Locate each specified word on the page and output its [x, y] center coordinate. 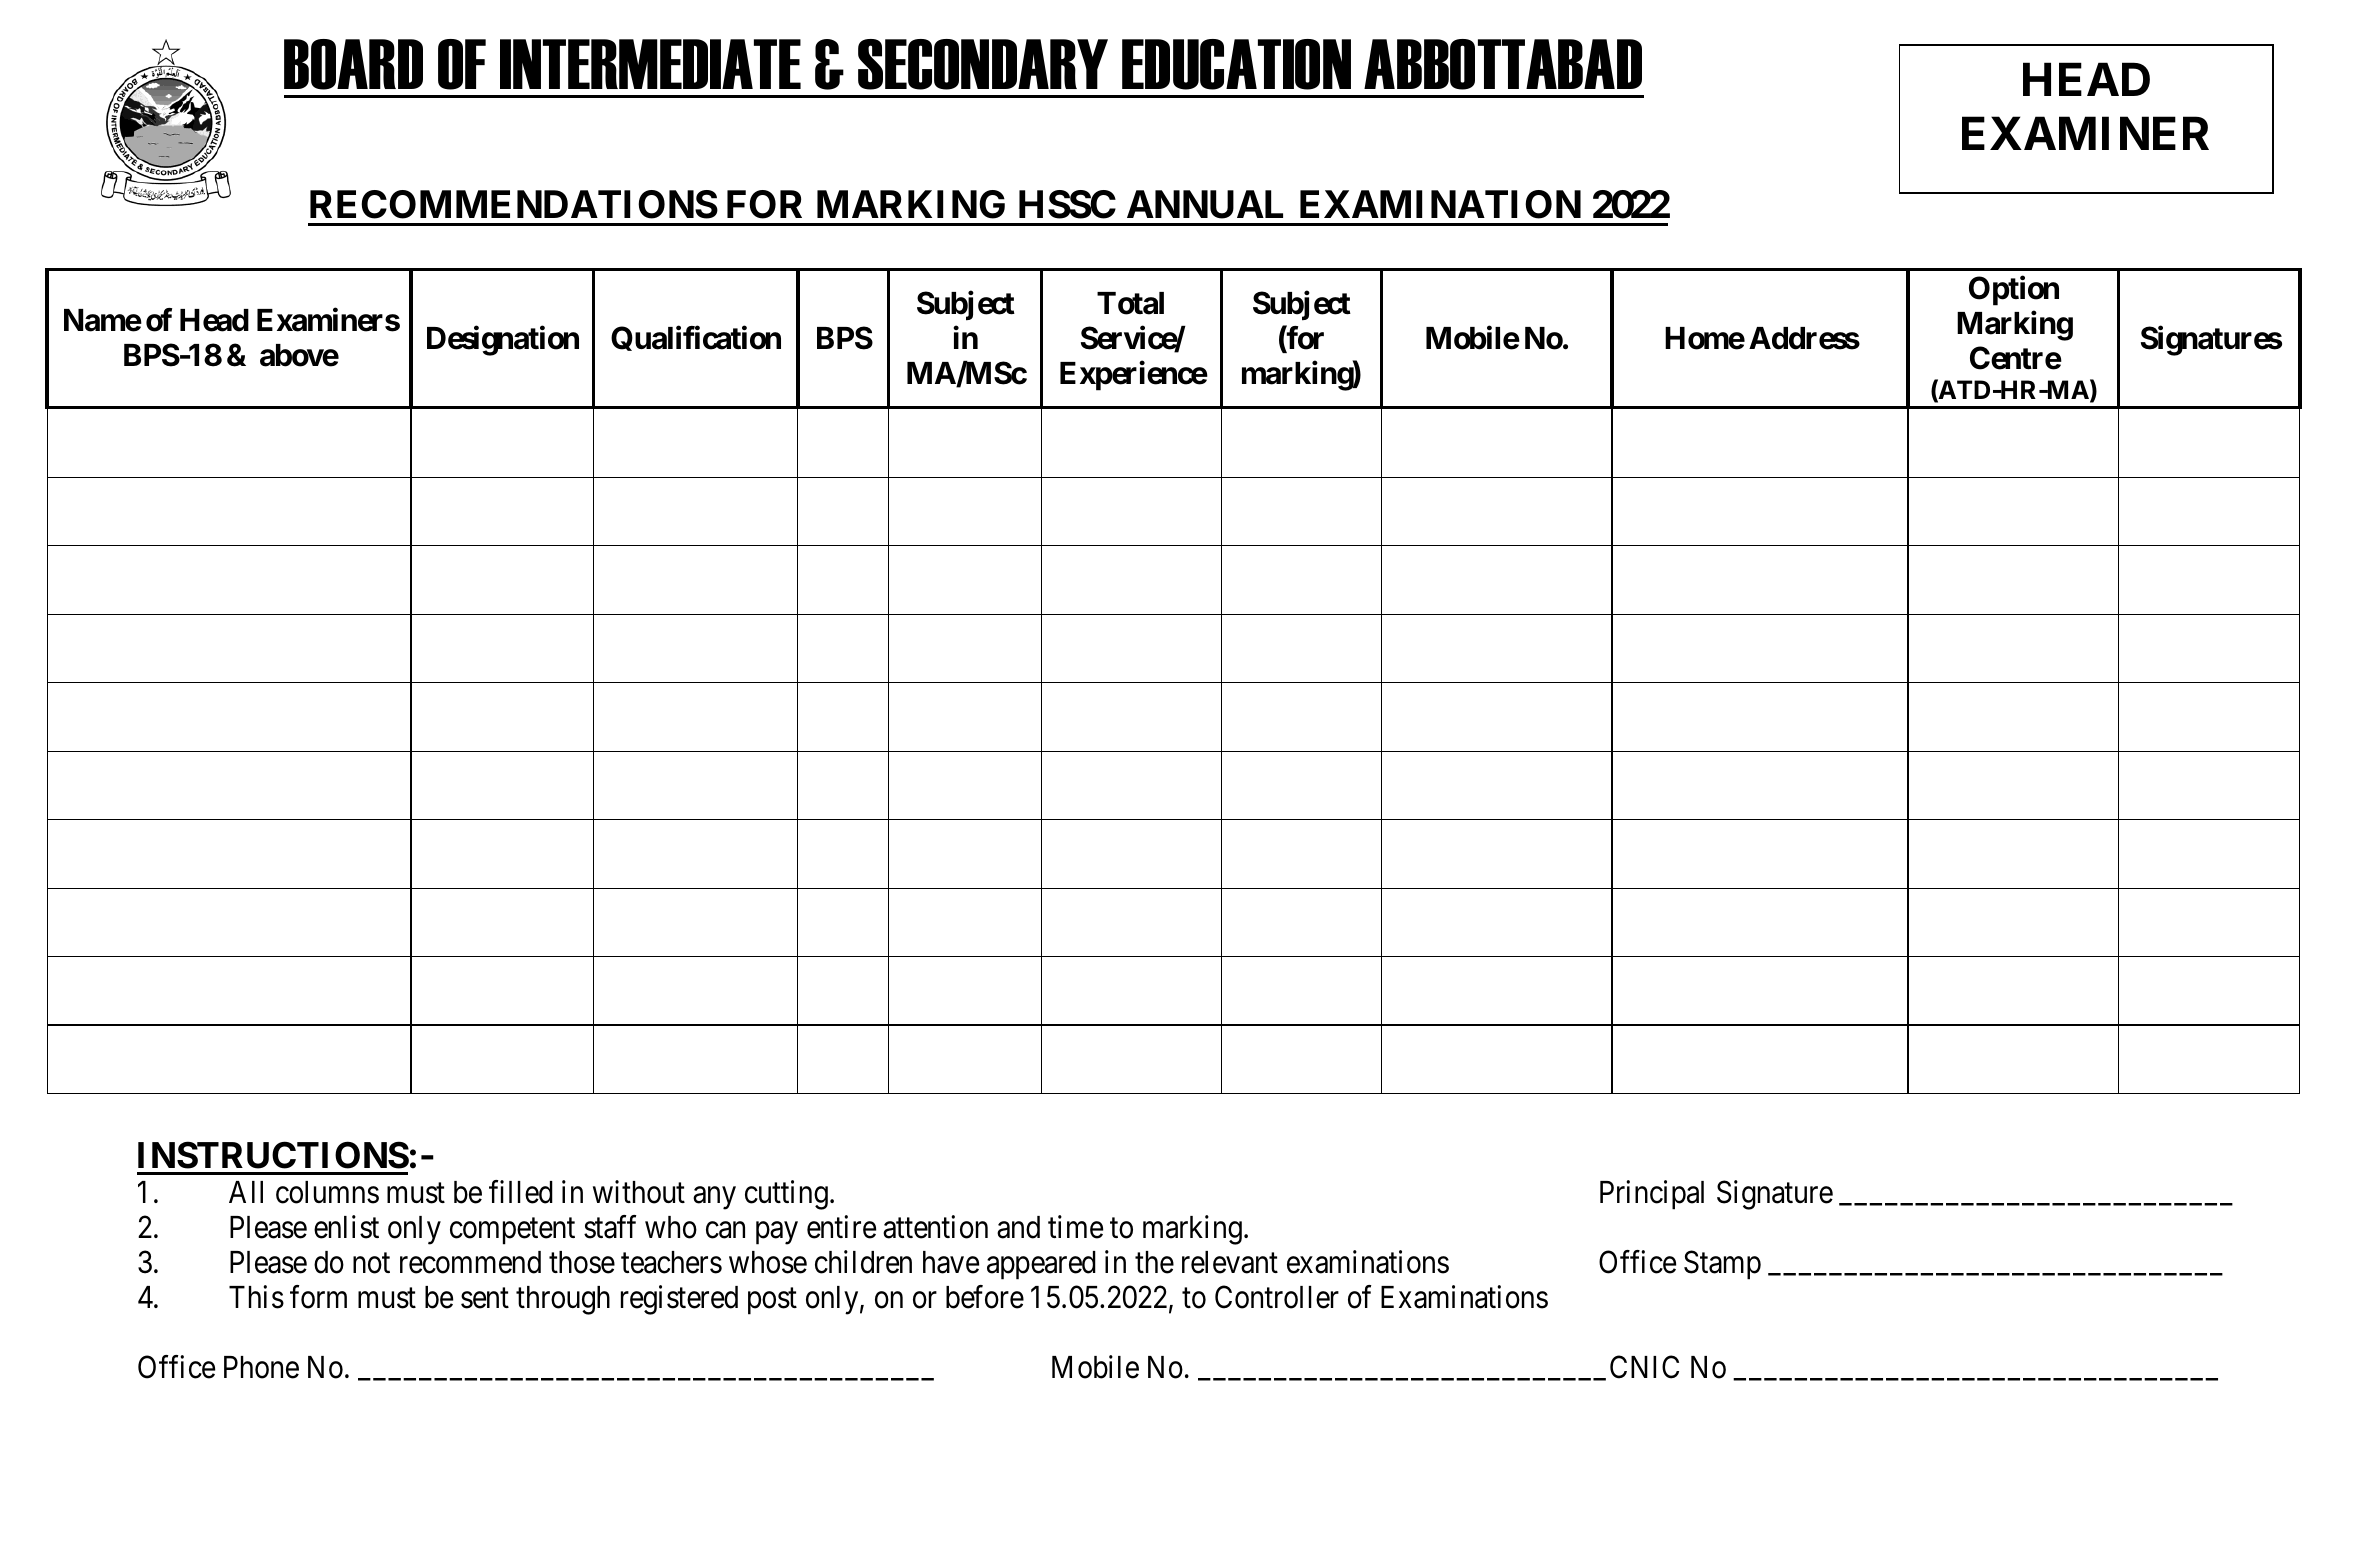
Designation [503, 341]
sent [485, 1298]
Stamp [1722, 1265]
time [1075, 1227]
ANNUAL [1205, 204]
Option [2014, 291]
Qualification [696, 338]
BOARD [353, 64]
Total [1130, 303]
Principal [1652, 1195]
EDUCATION [1236, 64]
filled [521, 1192]
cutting [786, 1195]
